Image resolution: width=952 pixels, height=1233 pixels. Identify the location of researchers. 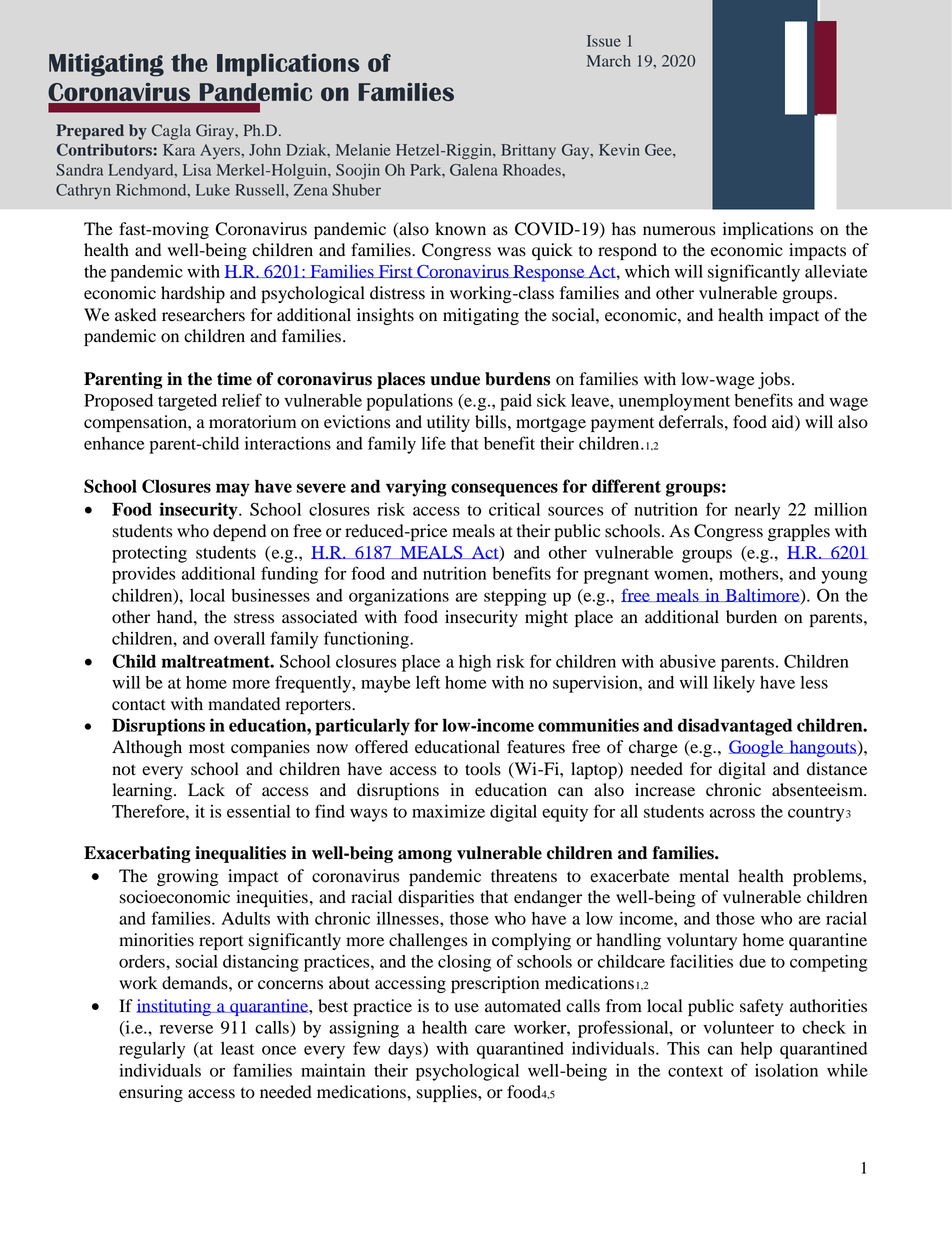
(203, 315).
